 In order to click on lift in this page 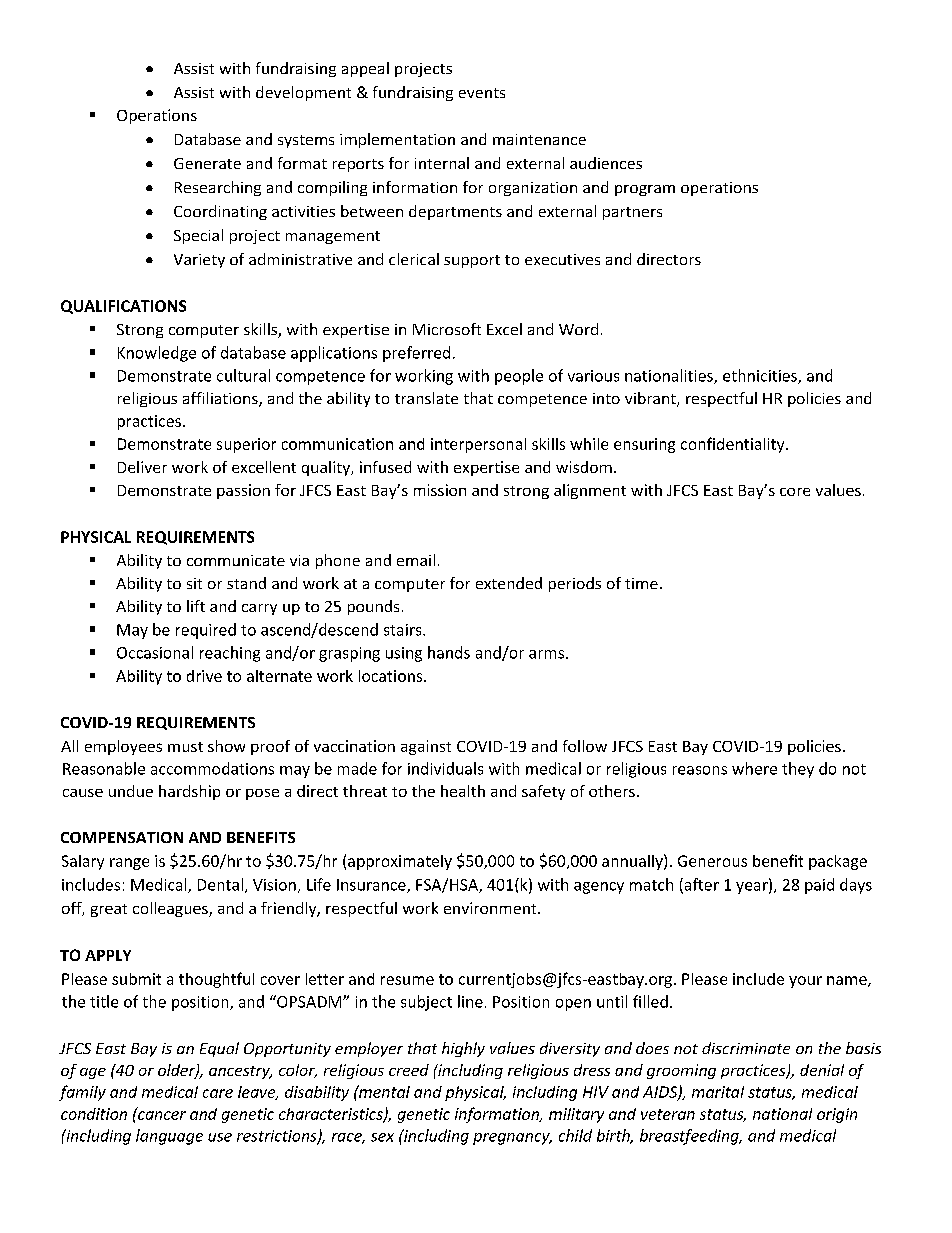, I will do `click(196, 606)`.
